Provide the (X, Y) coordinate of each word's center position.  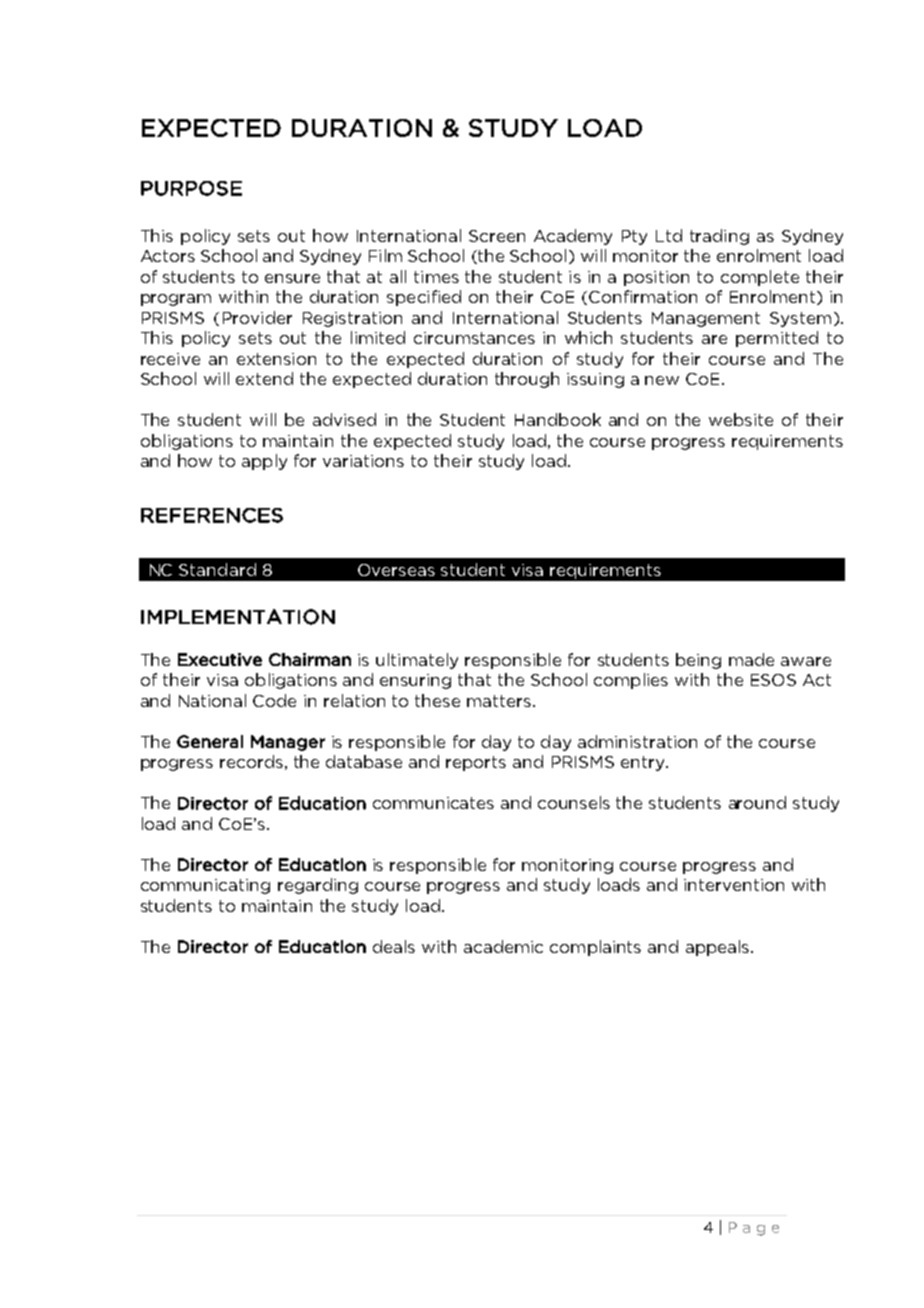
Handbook (558, 419)
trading (719, 237)
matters (500, 701)
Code (274, 700)
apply (264, 462)
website (741, 419)
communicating (205, 886)
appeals (719, 948)
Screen (497, 236)
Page (754, 1229)
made (751, 659)
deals (394, 946)
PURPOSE (191, 188)
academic (503, 946)
